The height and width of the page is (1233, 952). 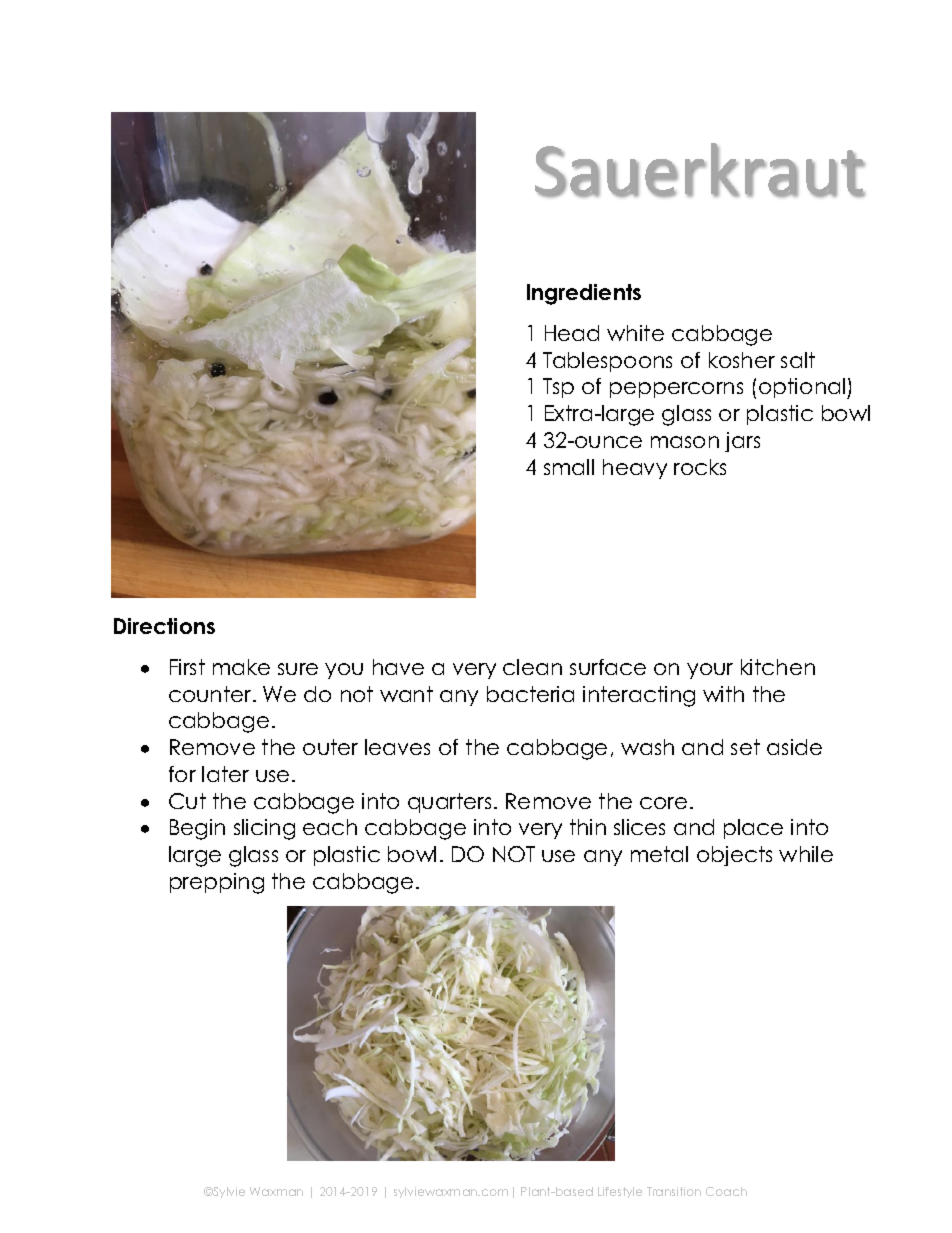 I want to click on rocks, so click(x=700, y=467).
